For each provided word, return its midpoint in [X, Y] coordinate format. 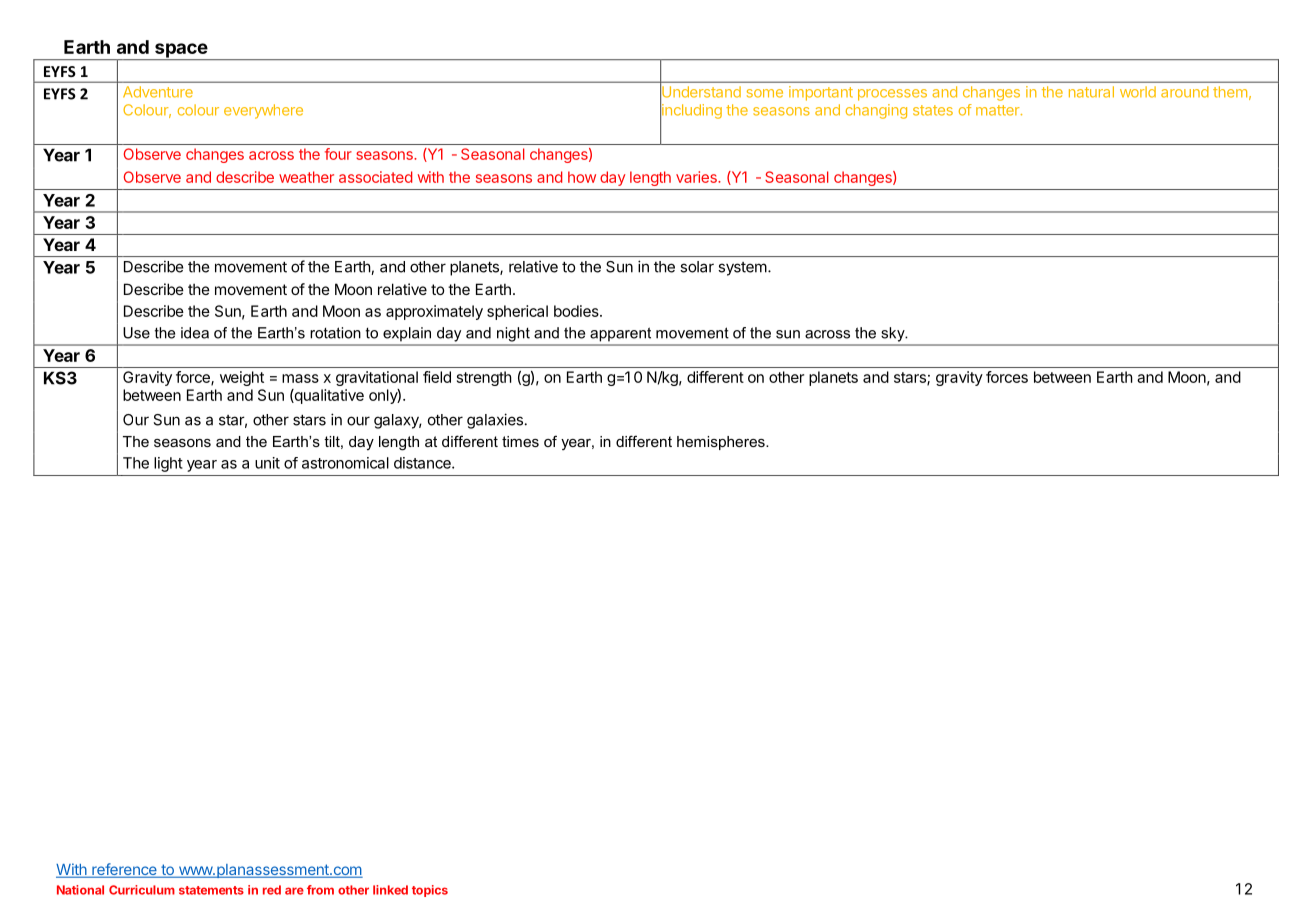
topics [430, 891]
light [168, 464]
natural [1091, 92]
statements [211, 890]
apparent [621, 334]
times [520, 441]
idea [195, 333]
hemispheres [722, 443]
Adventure [158, 92]
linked [390, 890]
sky [894, 334]
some [765, 93]
